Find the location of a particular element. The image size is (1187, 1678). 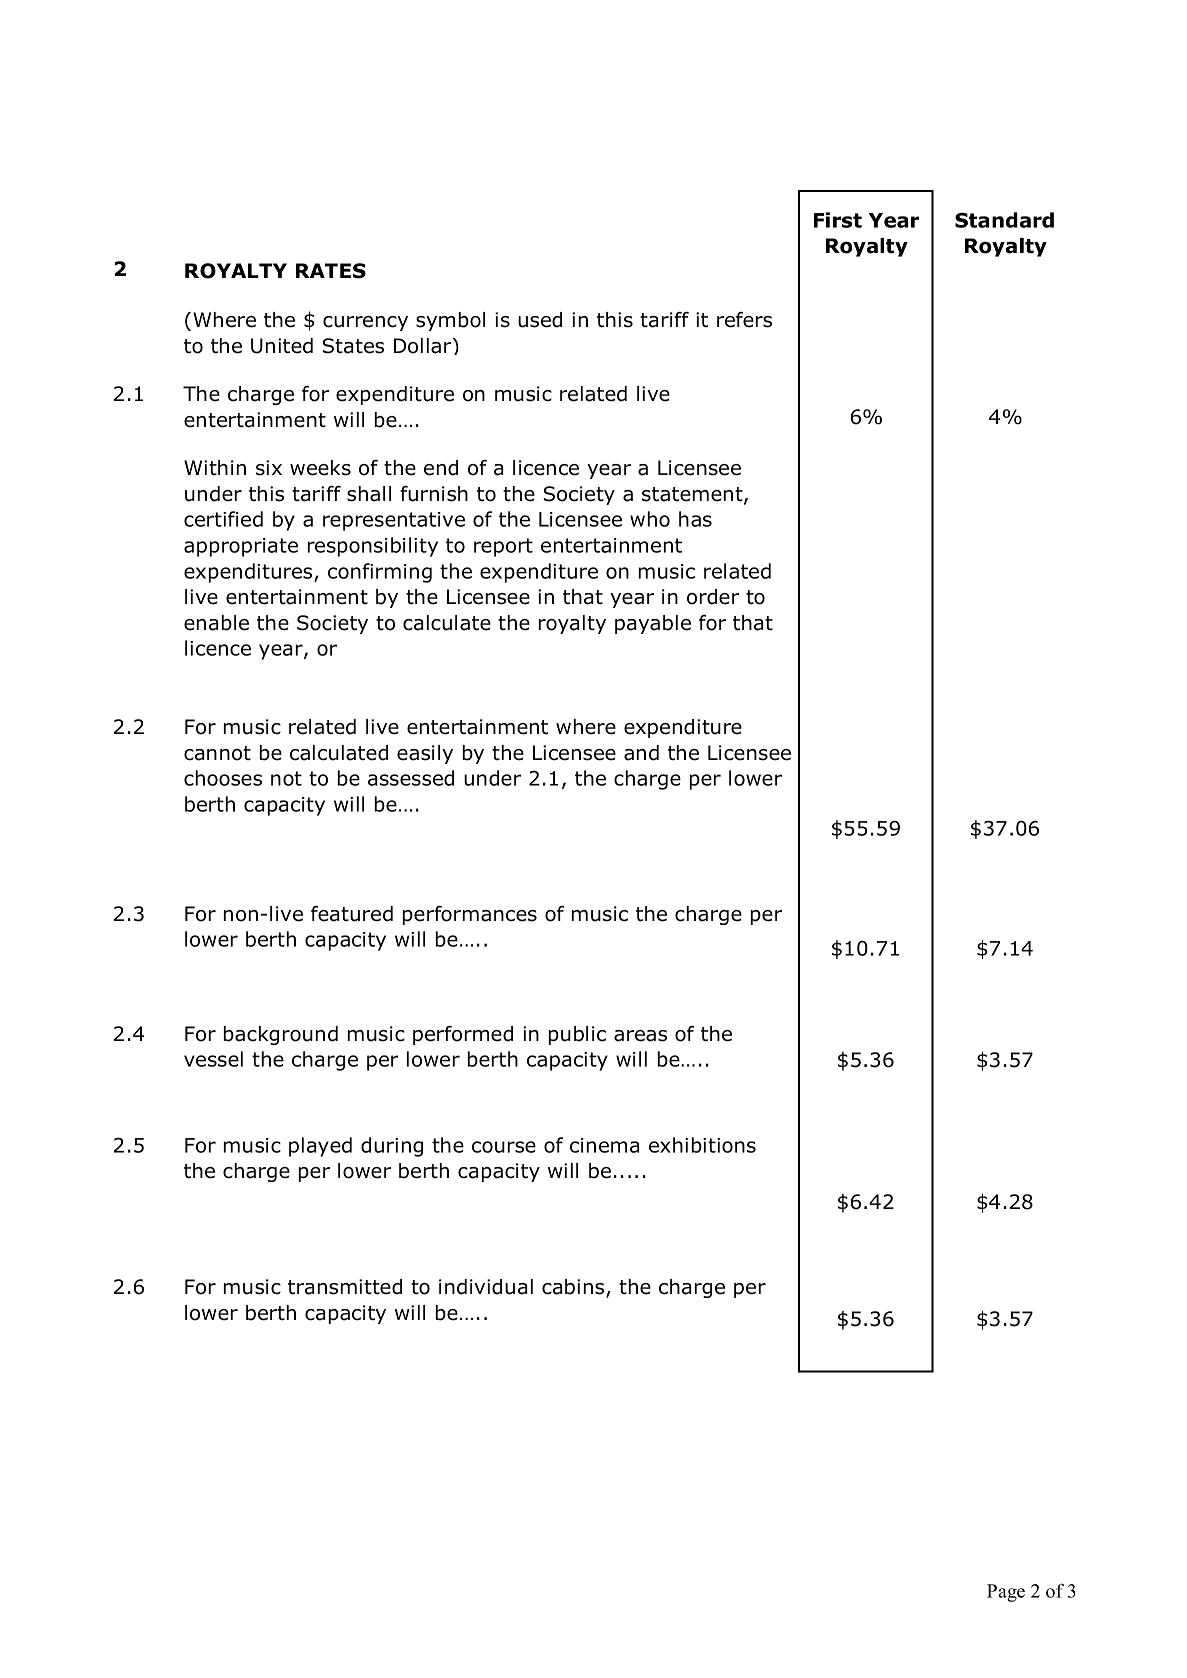

transmitted is located at coordinates (345, 1287).
